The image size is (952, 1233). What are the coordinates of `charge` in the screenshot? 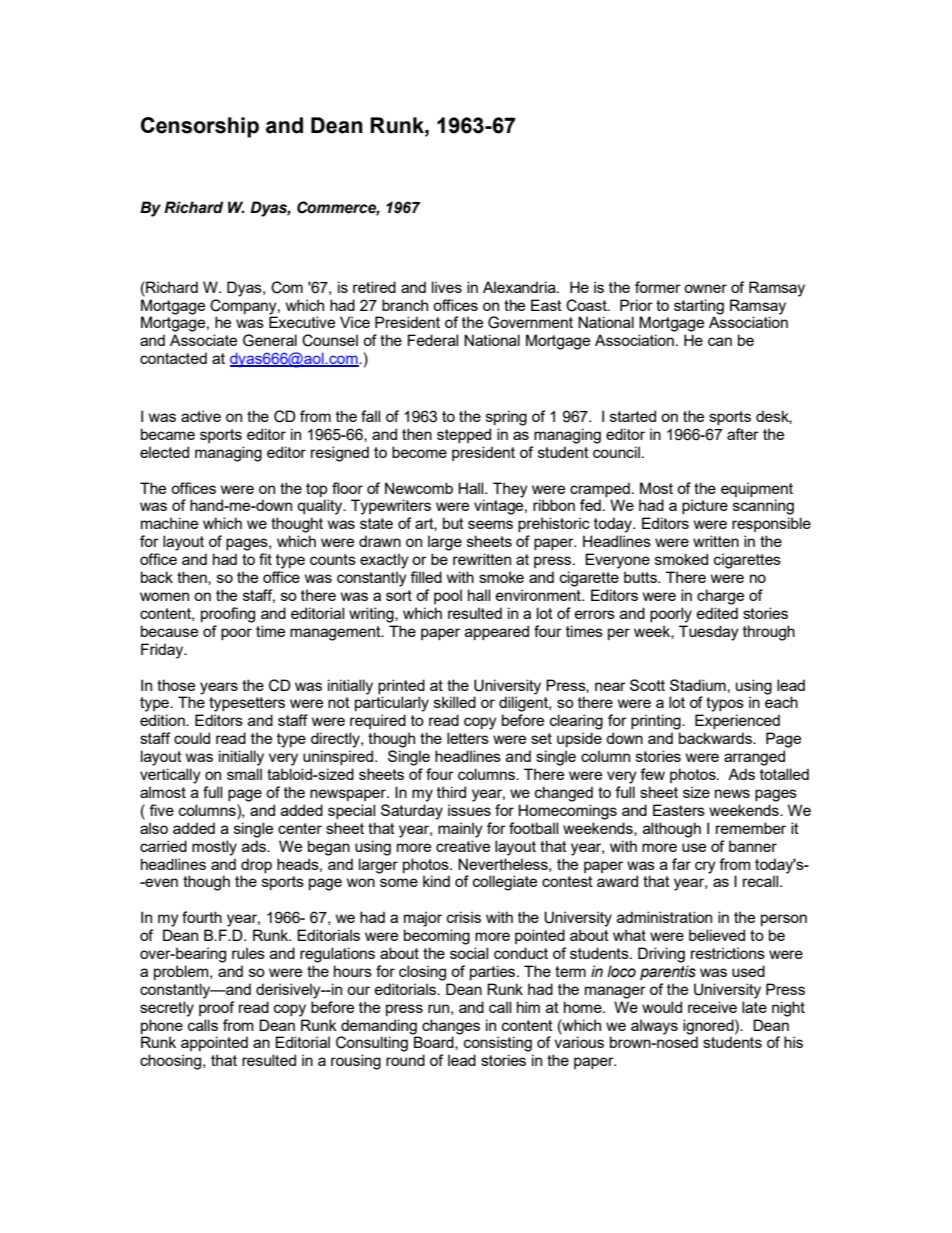 It's located at (720, 597).
